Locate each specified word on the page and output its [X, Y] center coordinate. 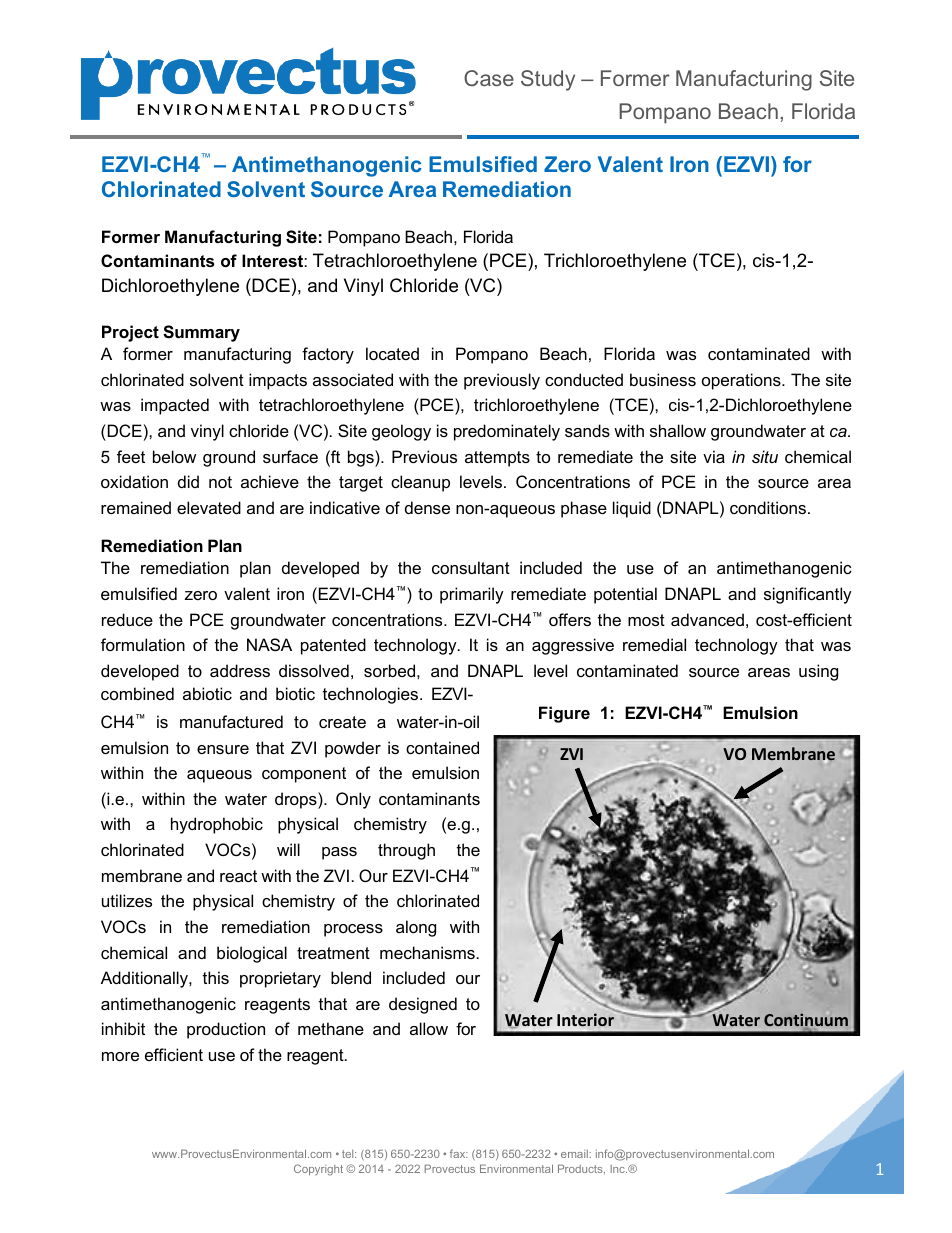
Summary [201, 333]
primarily [472, 595]
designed [423, 1005]
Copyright [318, 1170]
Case [489, 78]
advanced [707, 619]
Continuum [806, 1021]
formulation [143, 644]
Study [548, 80]
